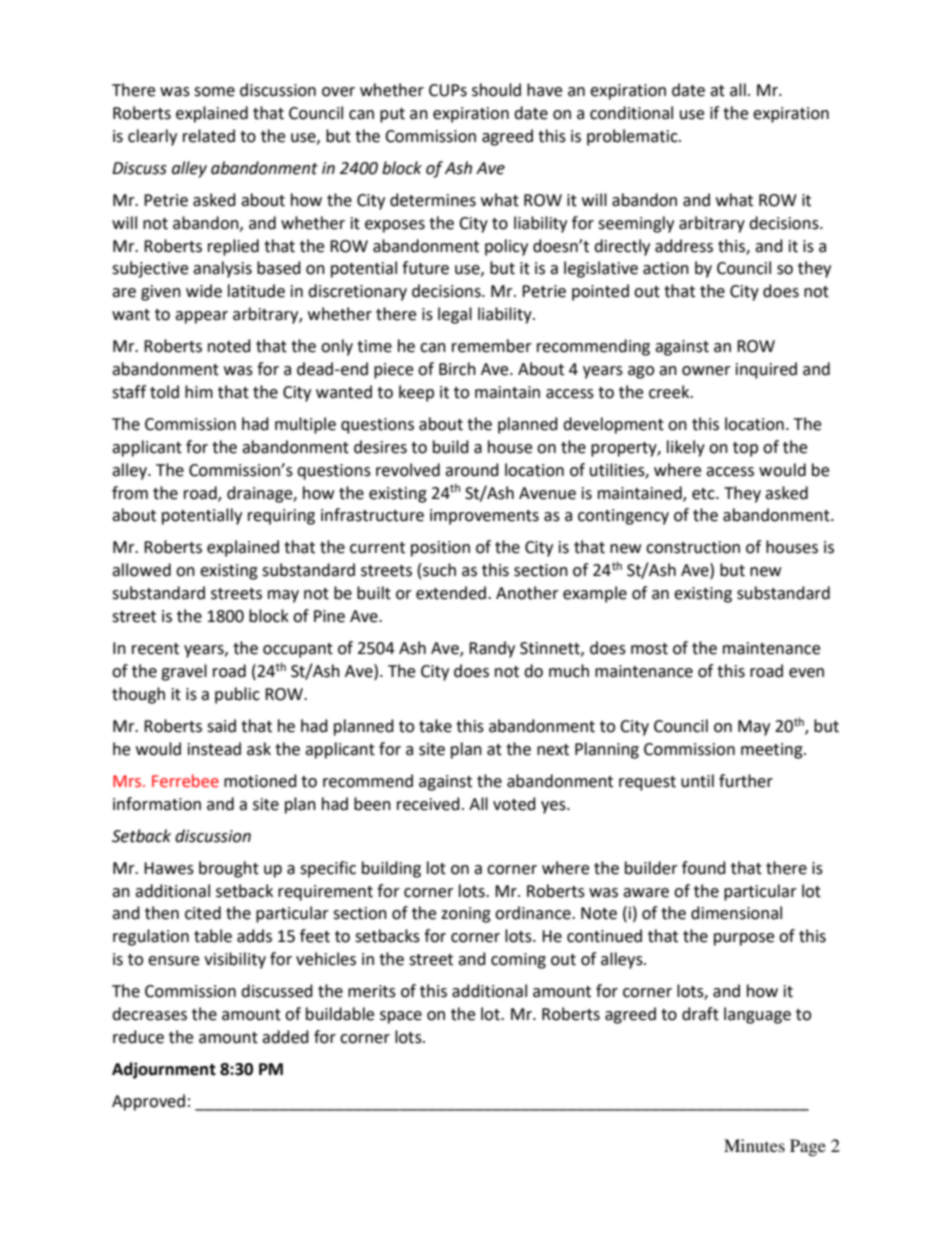 The height and width of the screenshot is (1233, 952). I want to click on problematic, so click(633, 137).
